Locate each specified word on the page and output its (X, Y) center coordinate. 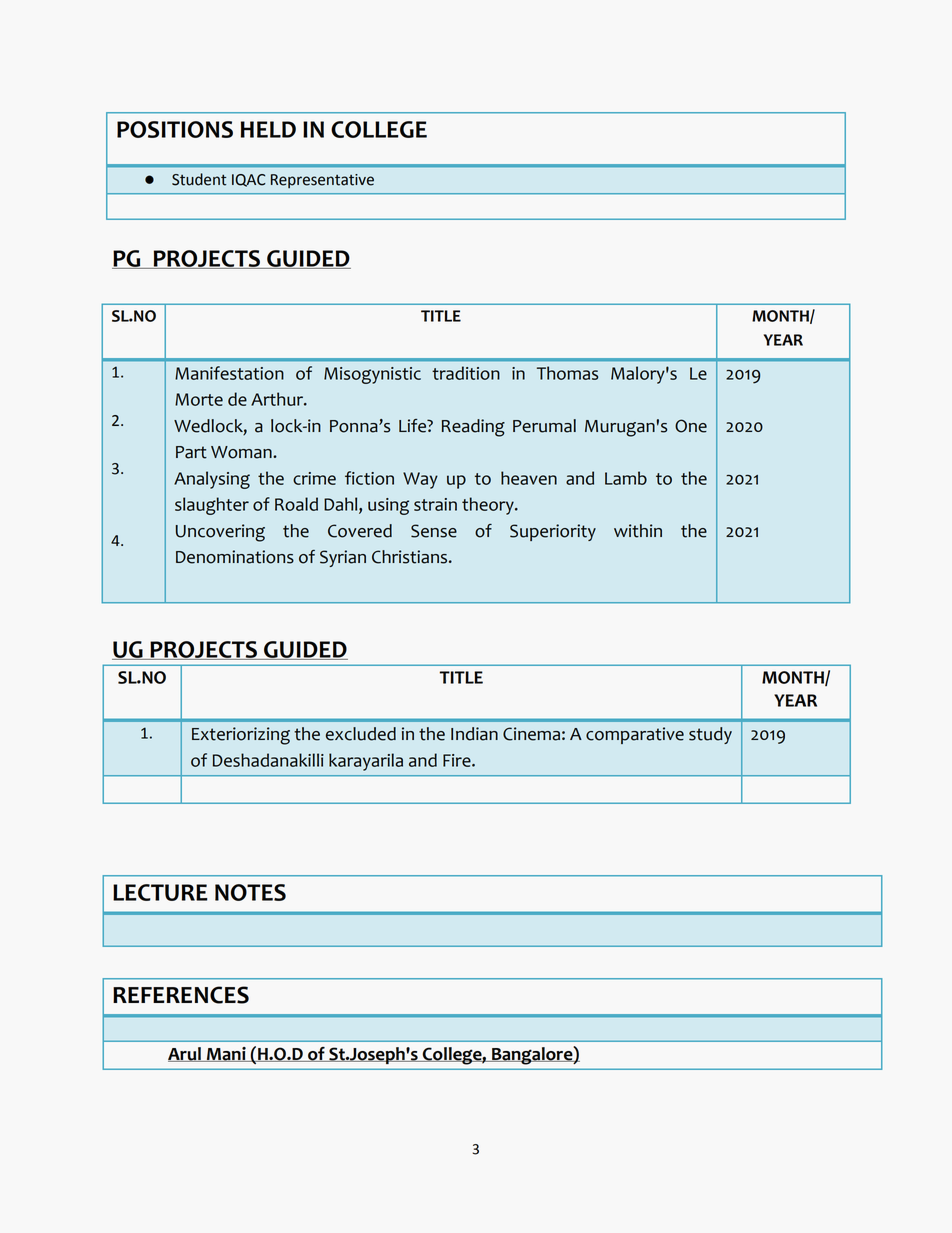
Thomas (567, 373)
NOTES (250, 892)
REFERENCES (181, 995)
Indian (474, 734)
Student (199, 179)
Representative (322, 181)
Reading (473, 428)
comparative (635, 735)
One (691, 426)
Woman (242, 452)
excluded (361, 734)
